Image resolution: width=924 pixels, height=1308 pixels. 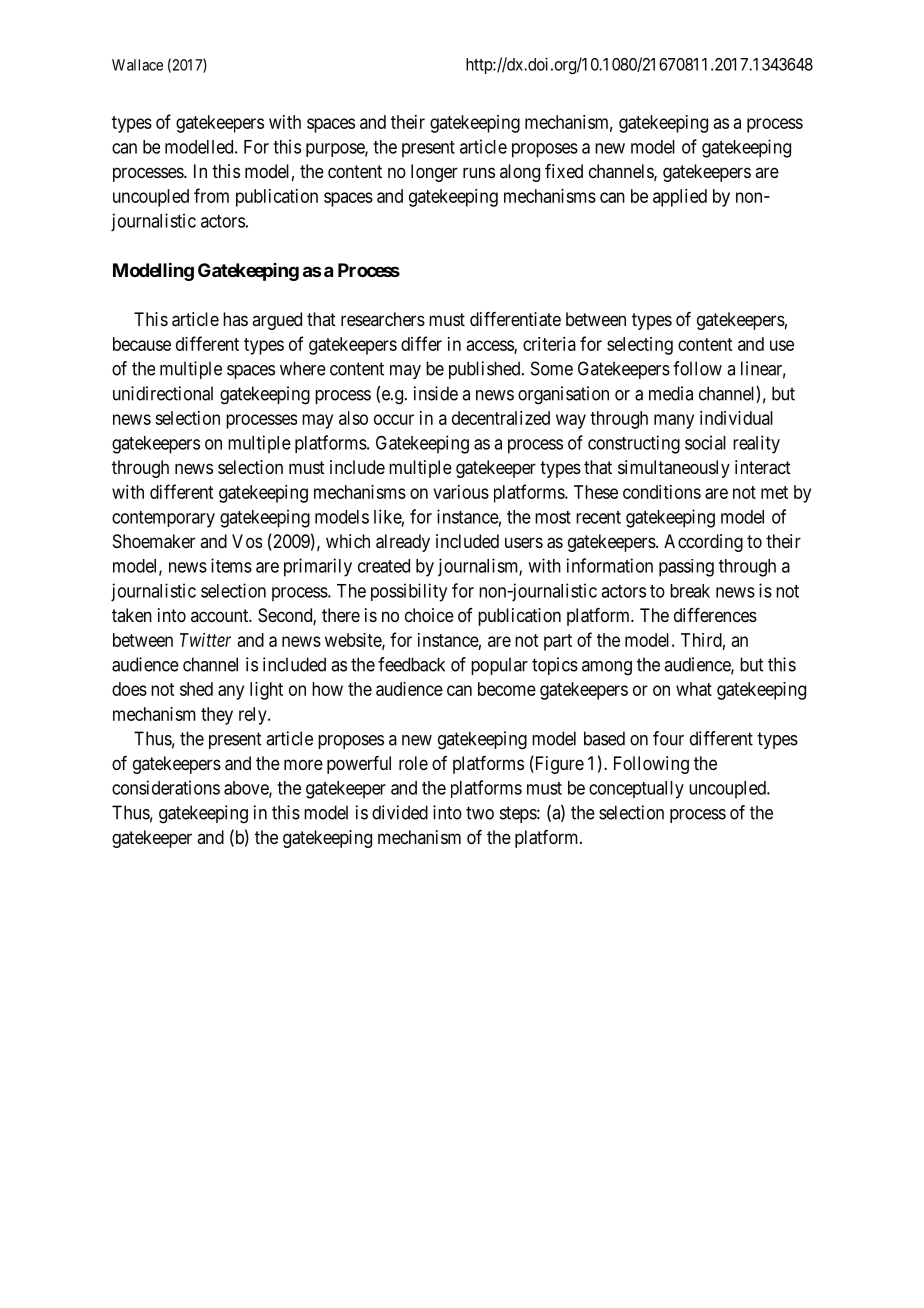 What do you see at coordinates (680, 198) in the screenshot?
I see `applied` at bounding box center [680, 198].
